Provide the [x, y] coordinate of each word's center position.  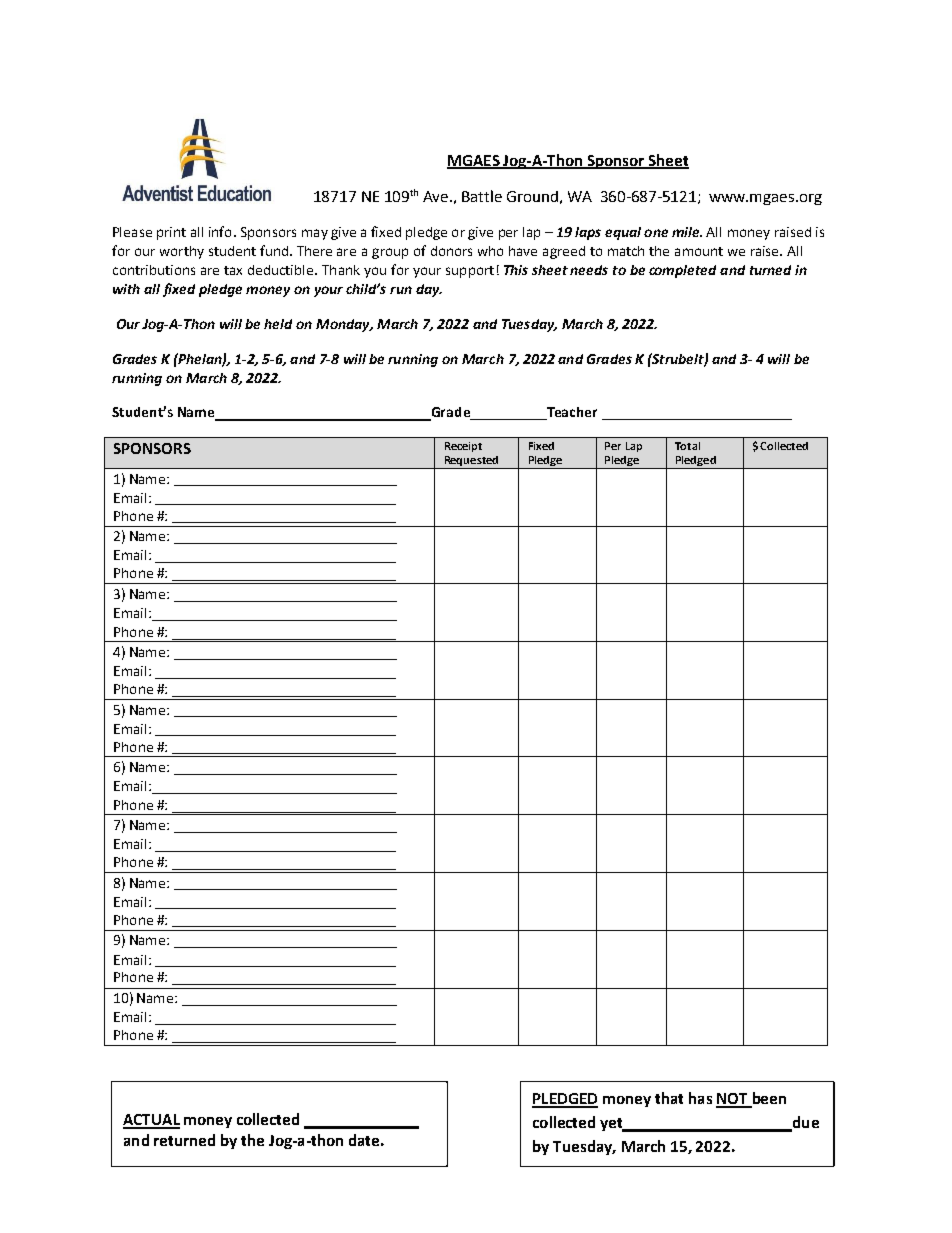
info [220, 231]
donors [451, 251]
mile [687, 232]
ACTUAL [151, 1121]
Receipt [463, 447]
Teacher [571, 413]
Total [687, 446]
